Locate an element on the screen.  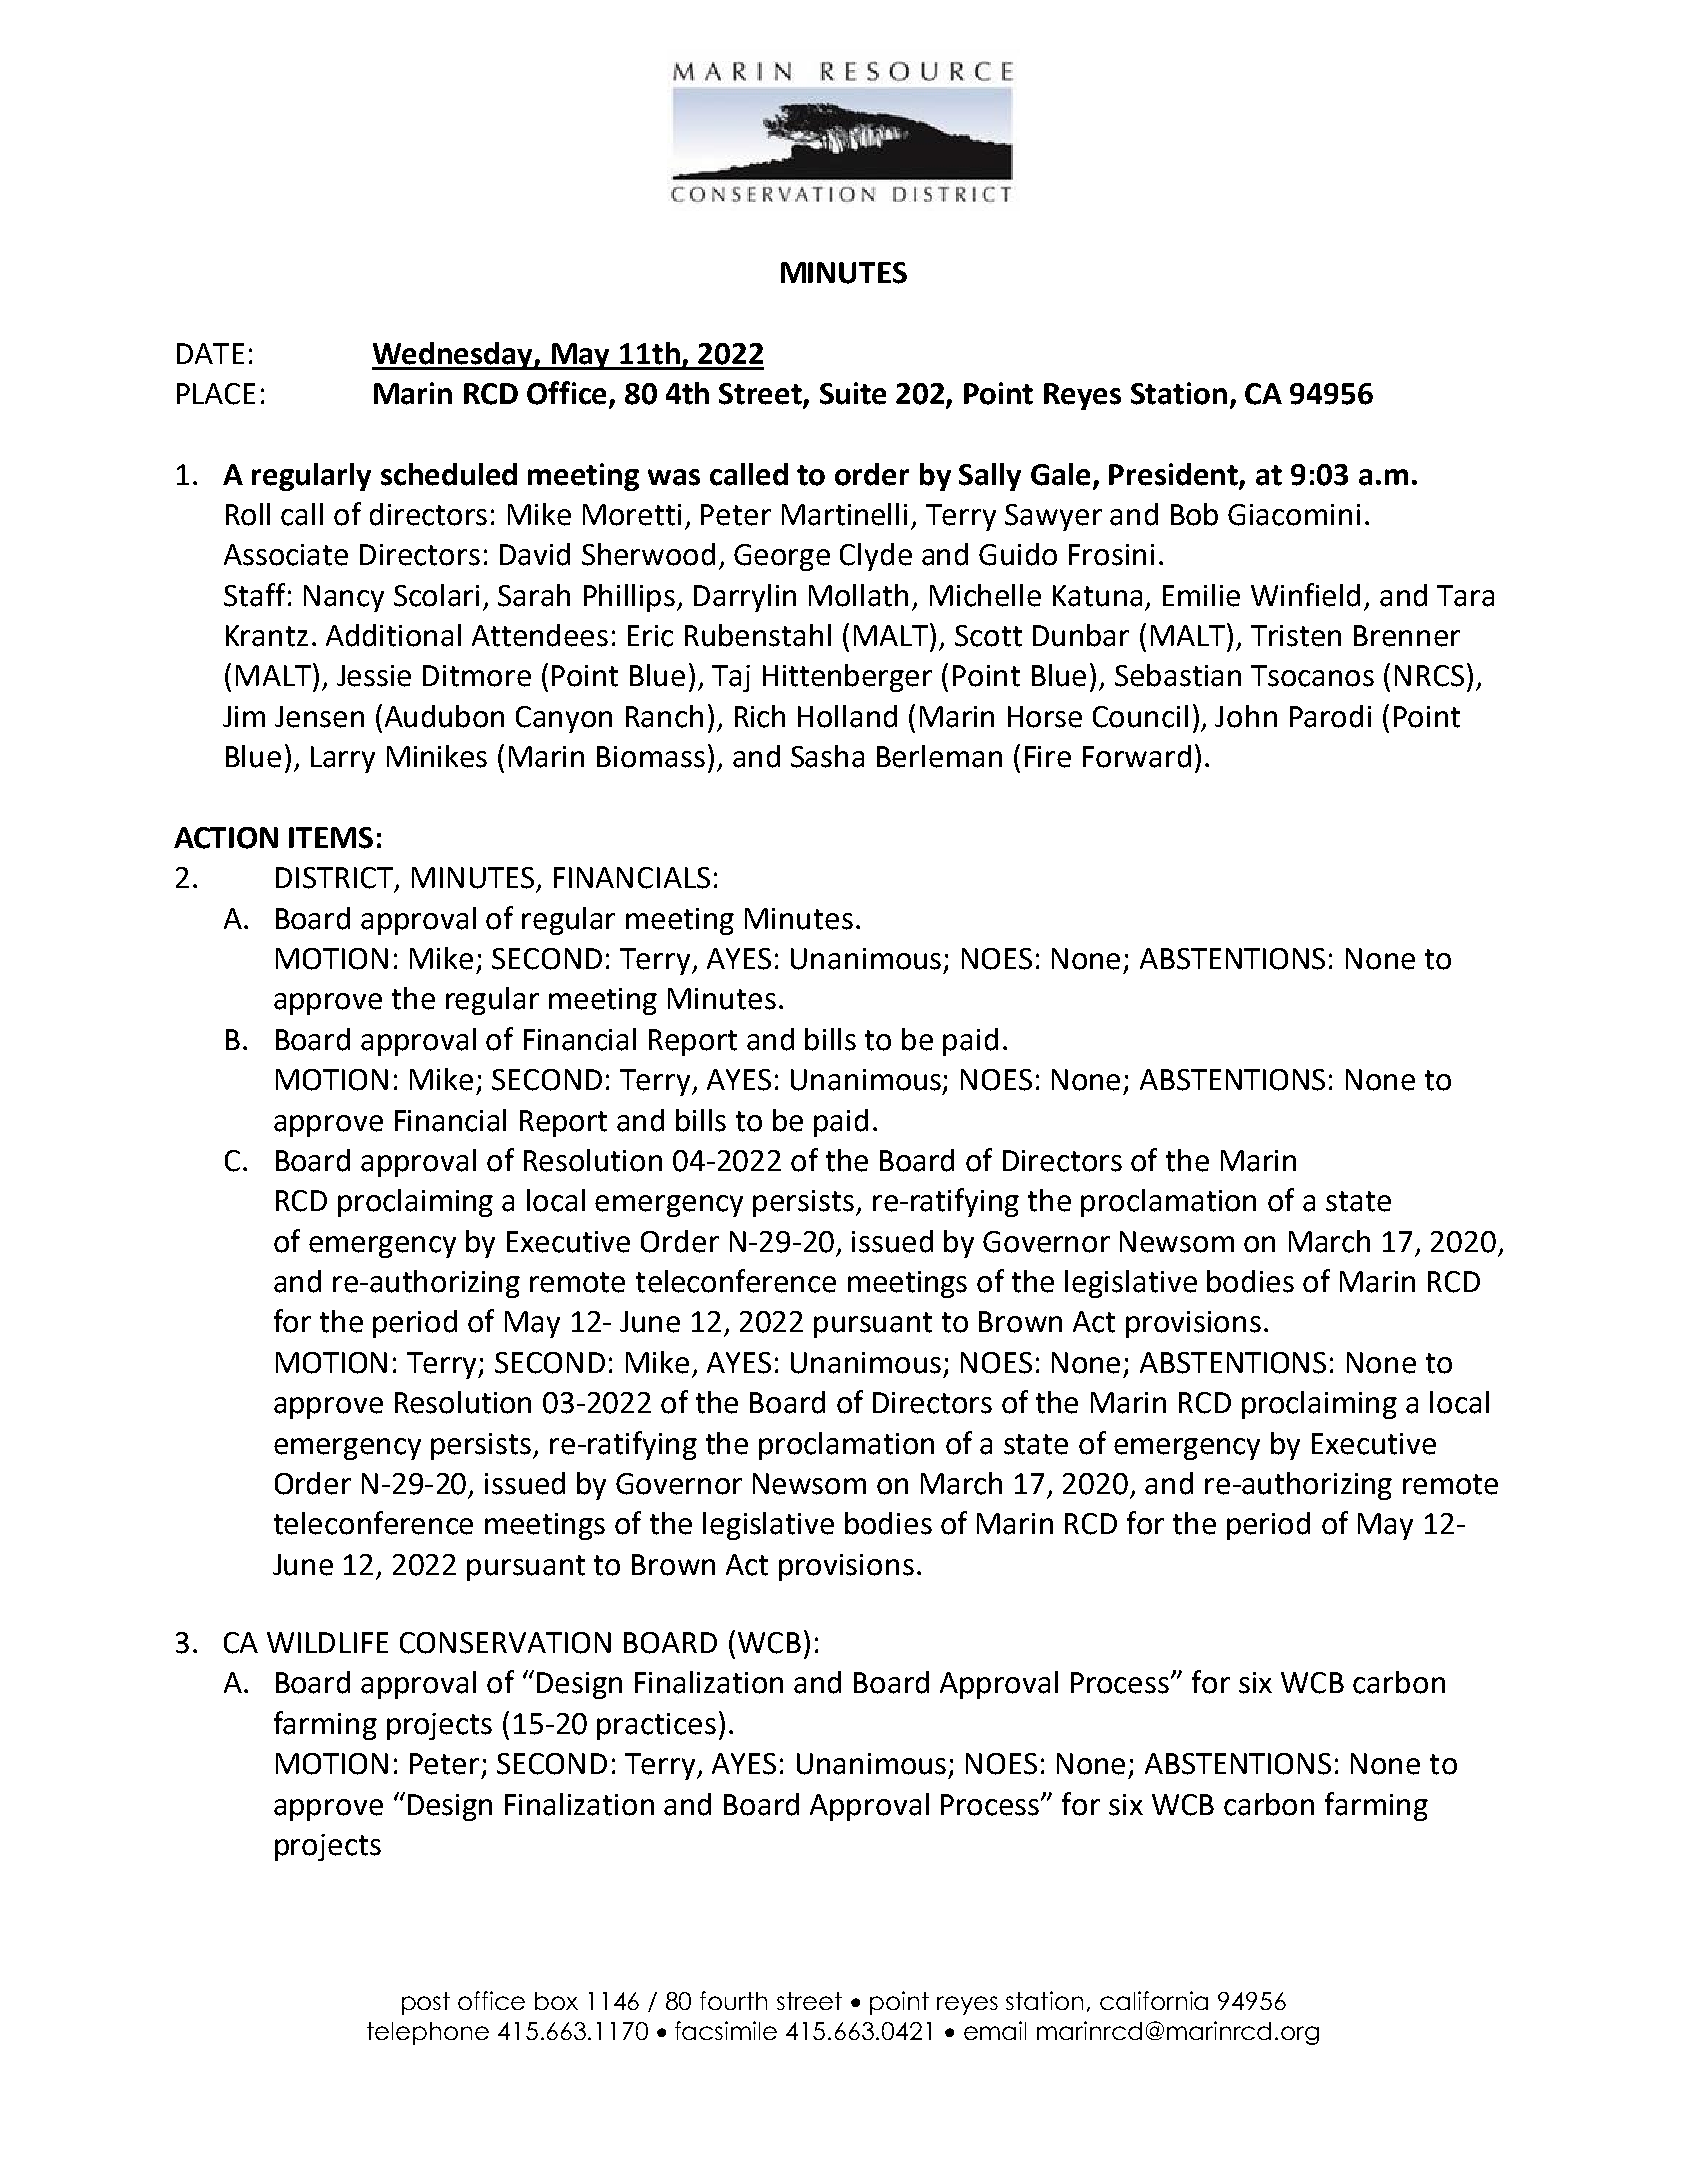
fourth is located at coordinates (733, 2000).
